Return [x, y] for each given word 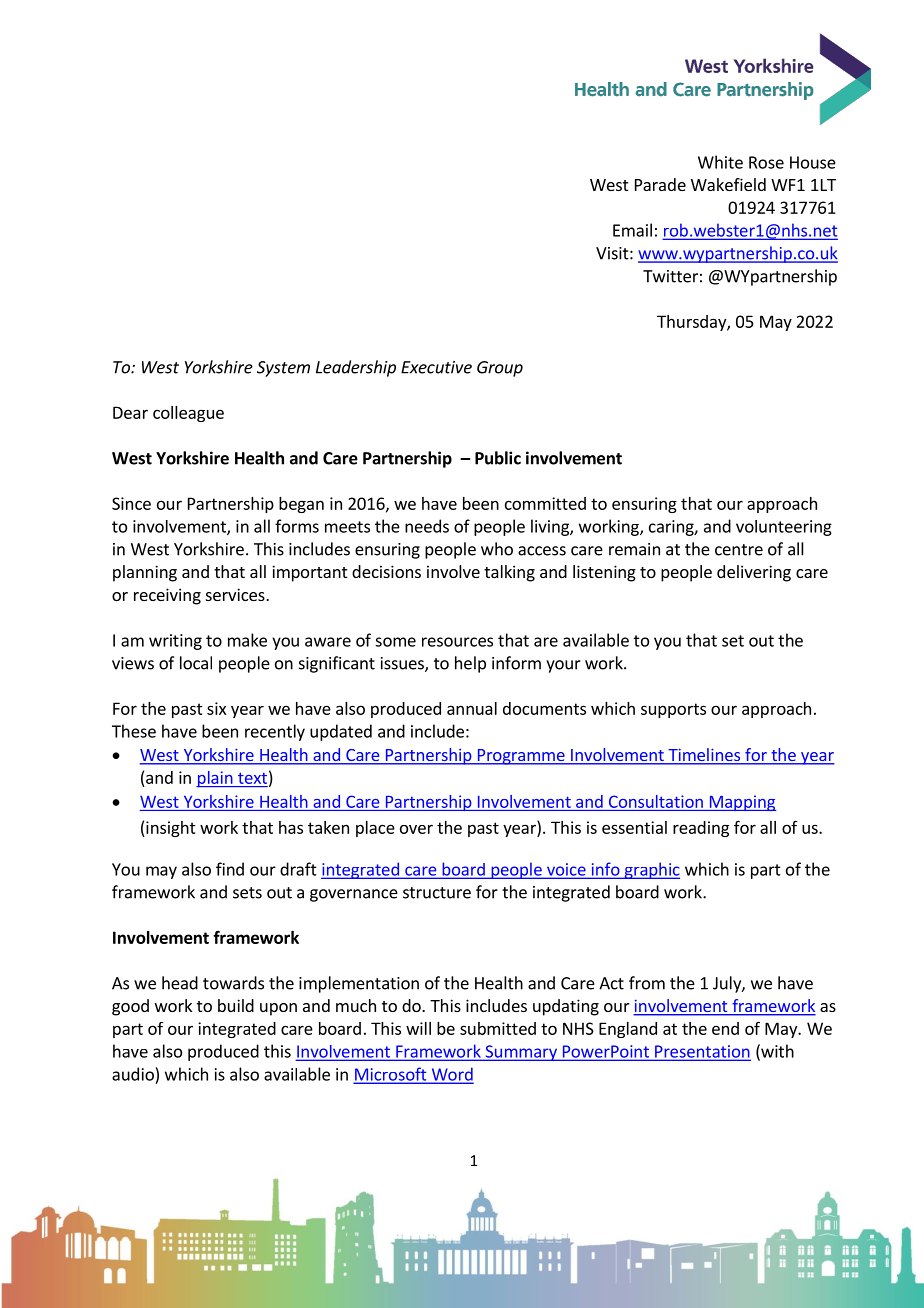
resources [457, 642]
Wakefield [728, 184]
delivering [754, 573]
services [236, 594]
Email [632, 230]
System [283, 369]
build [236, 1005]
